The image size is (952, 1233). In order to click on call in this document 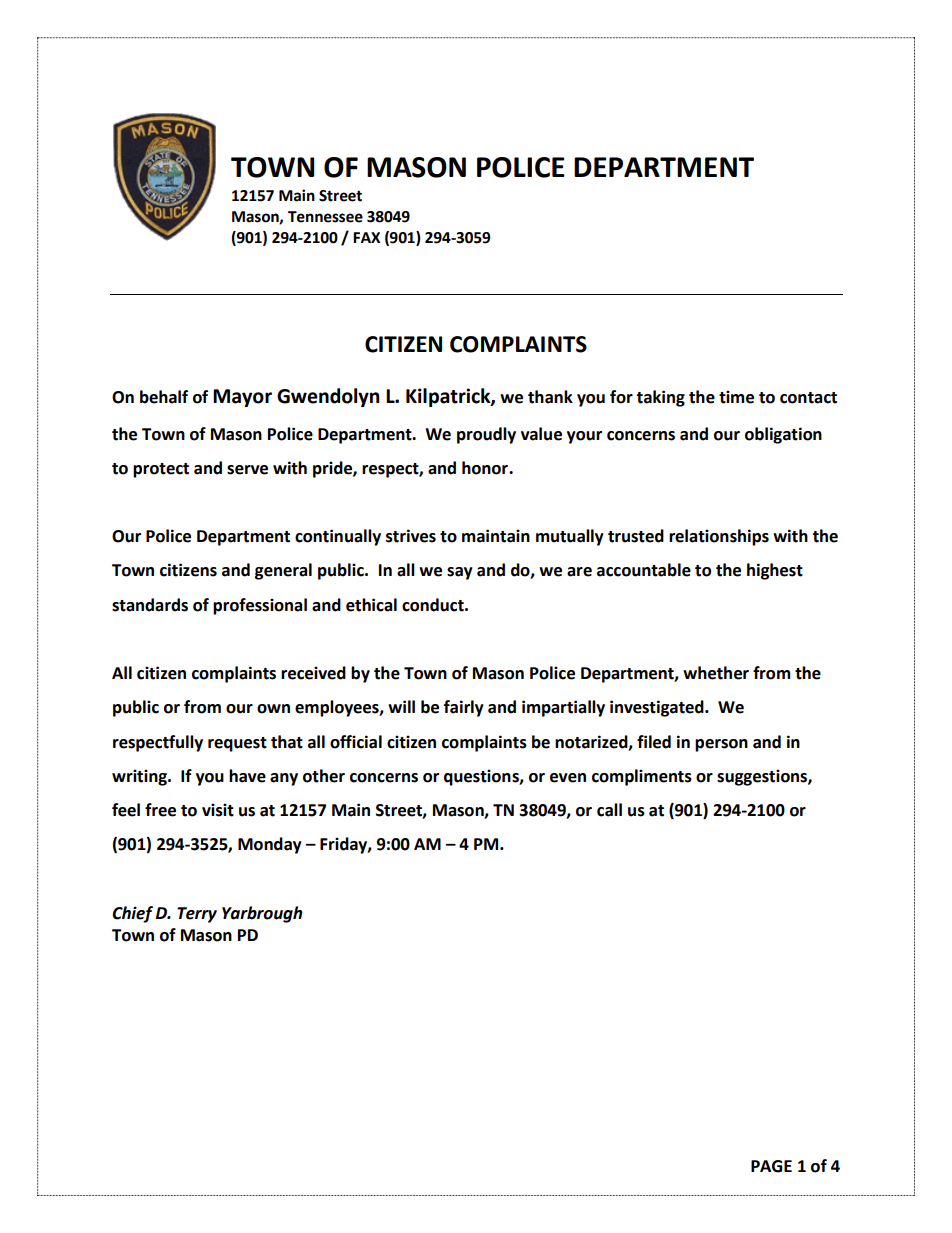, I will do `click(609, 810)`.
